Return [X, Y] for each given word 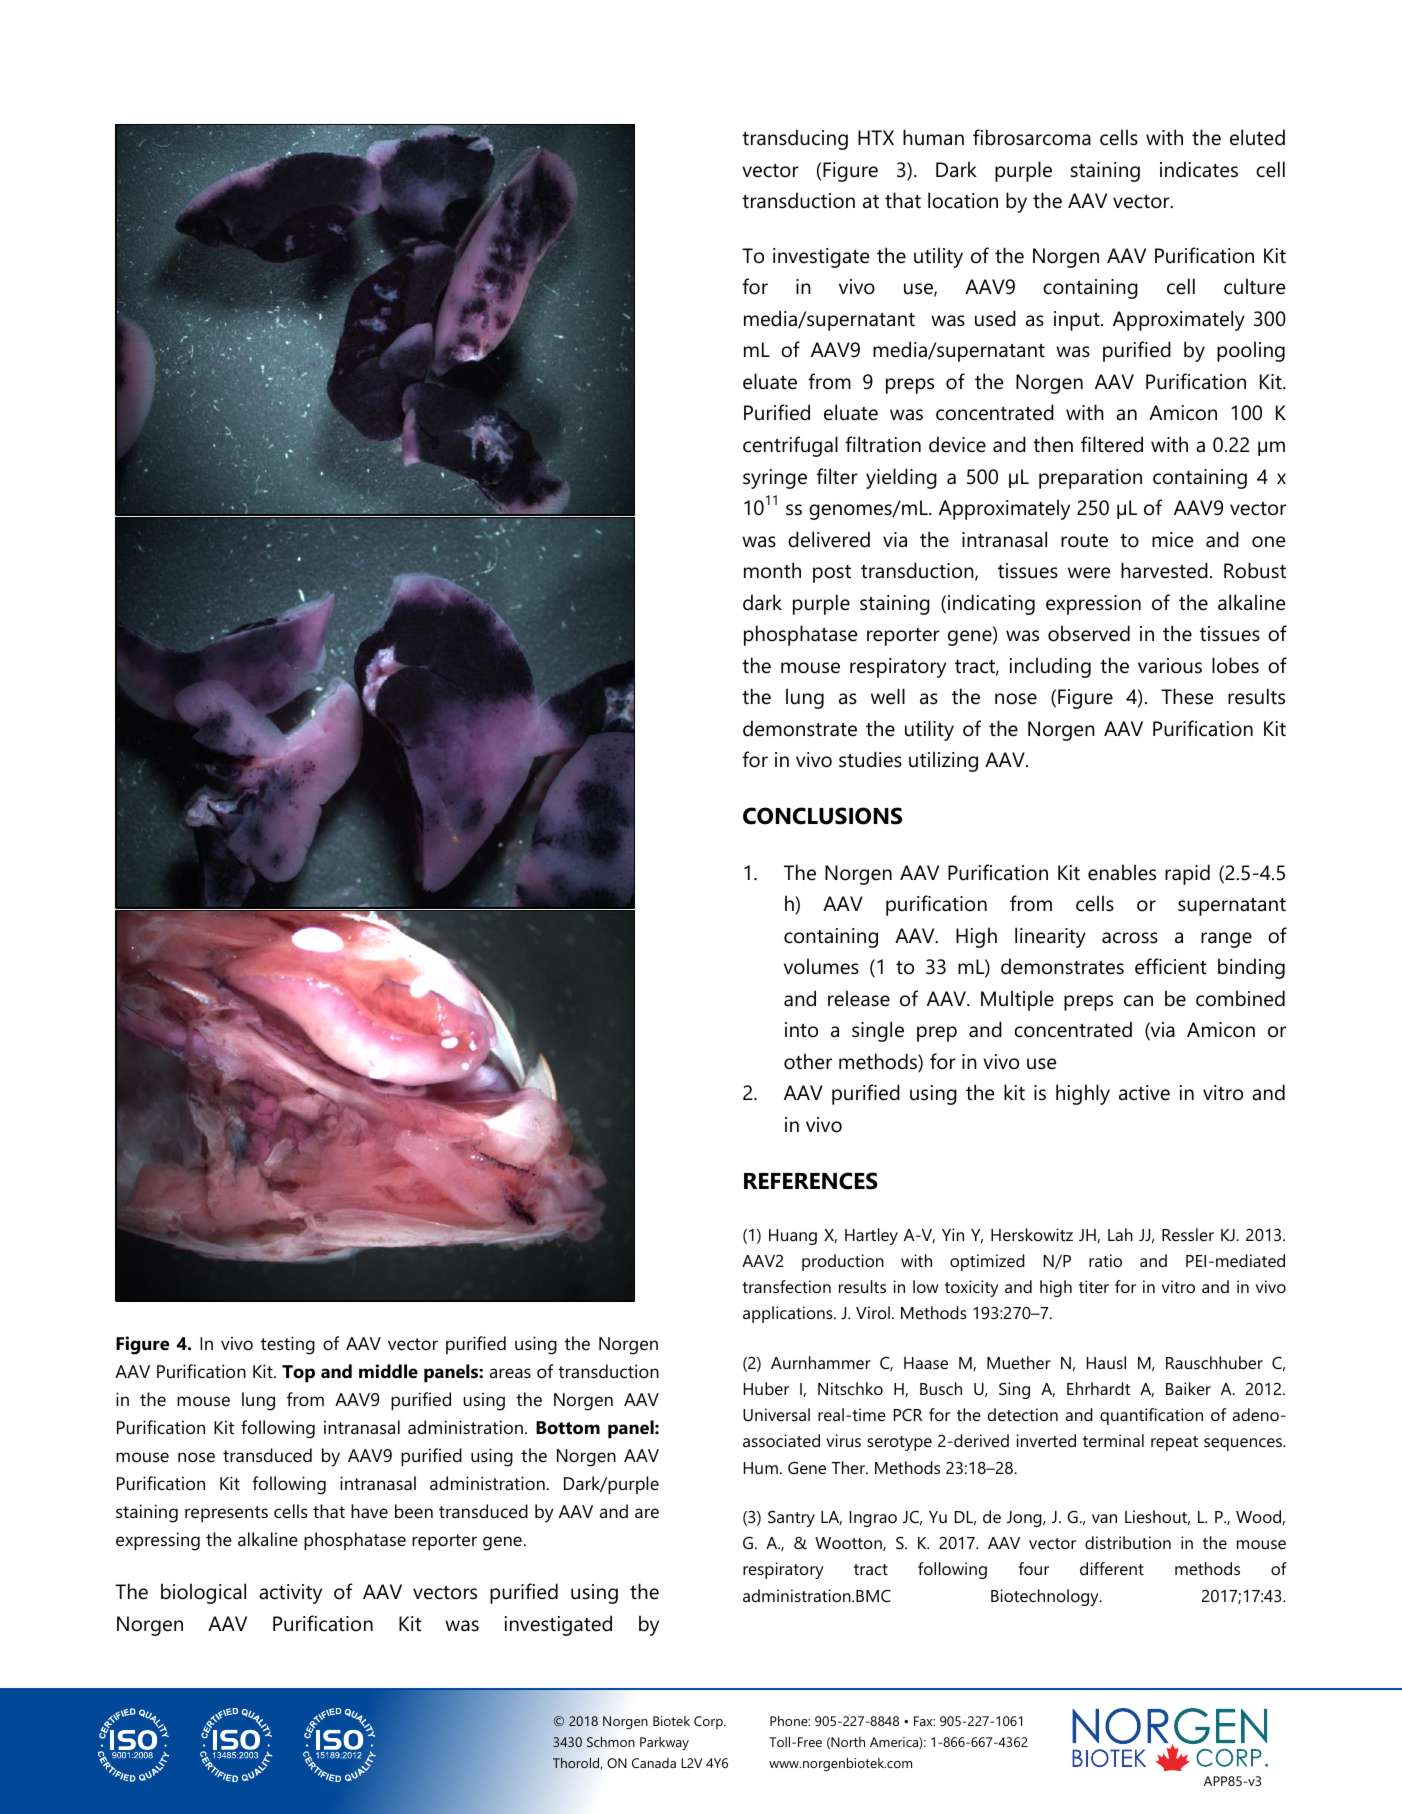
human [933, 137]
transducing [795, 139]
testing [288, 1345]
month [772, 570]
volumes [821, 966]
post [832, 574]
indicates [1199, 169]
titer [1094, 1286]
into [801, 1030]
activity [290, 1594]
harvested [1164, 570]
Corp [709, 1722]
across [1130, 938]
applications [789, 1314]
